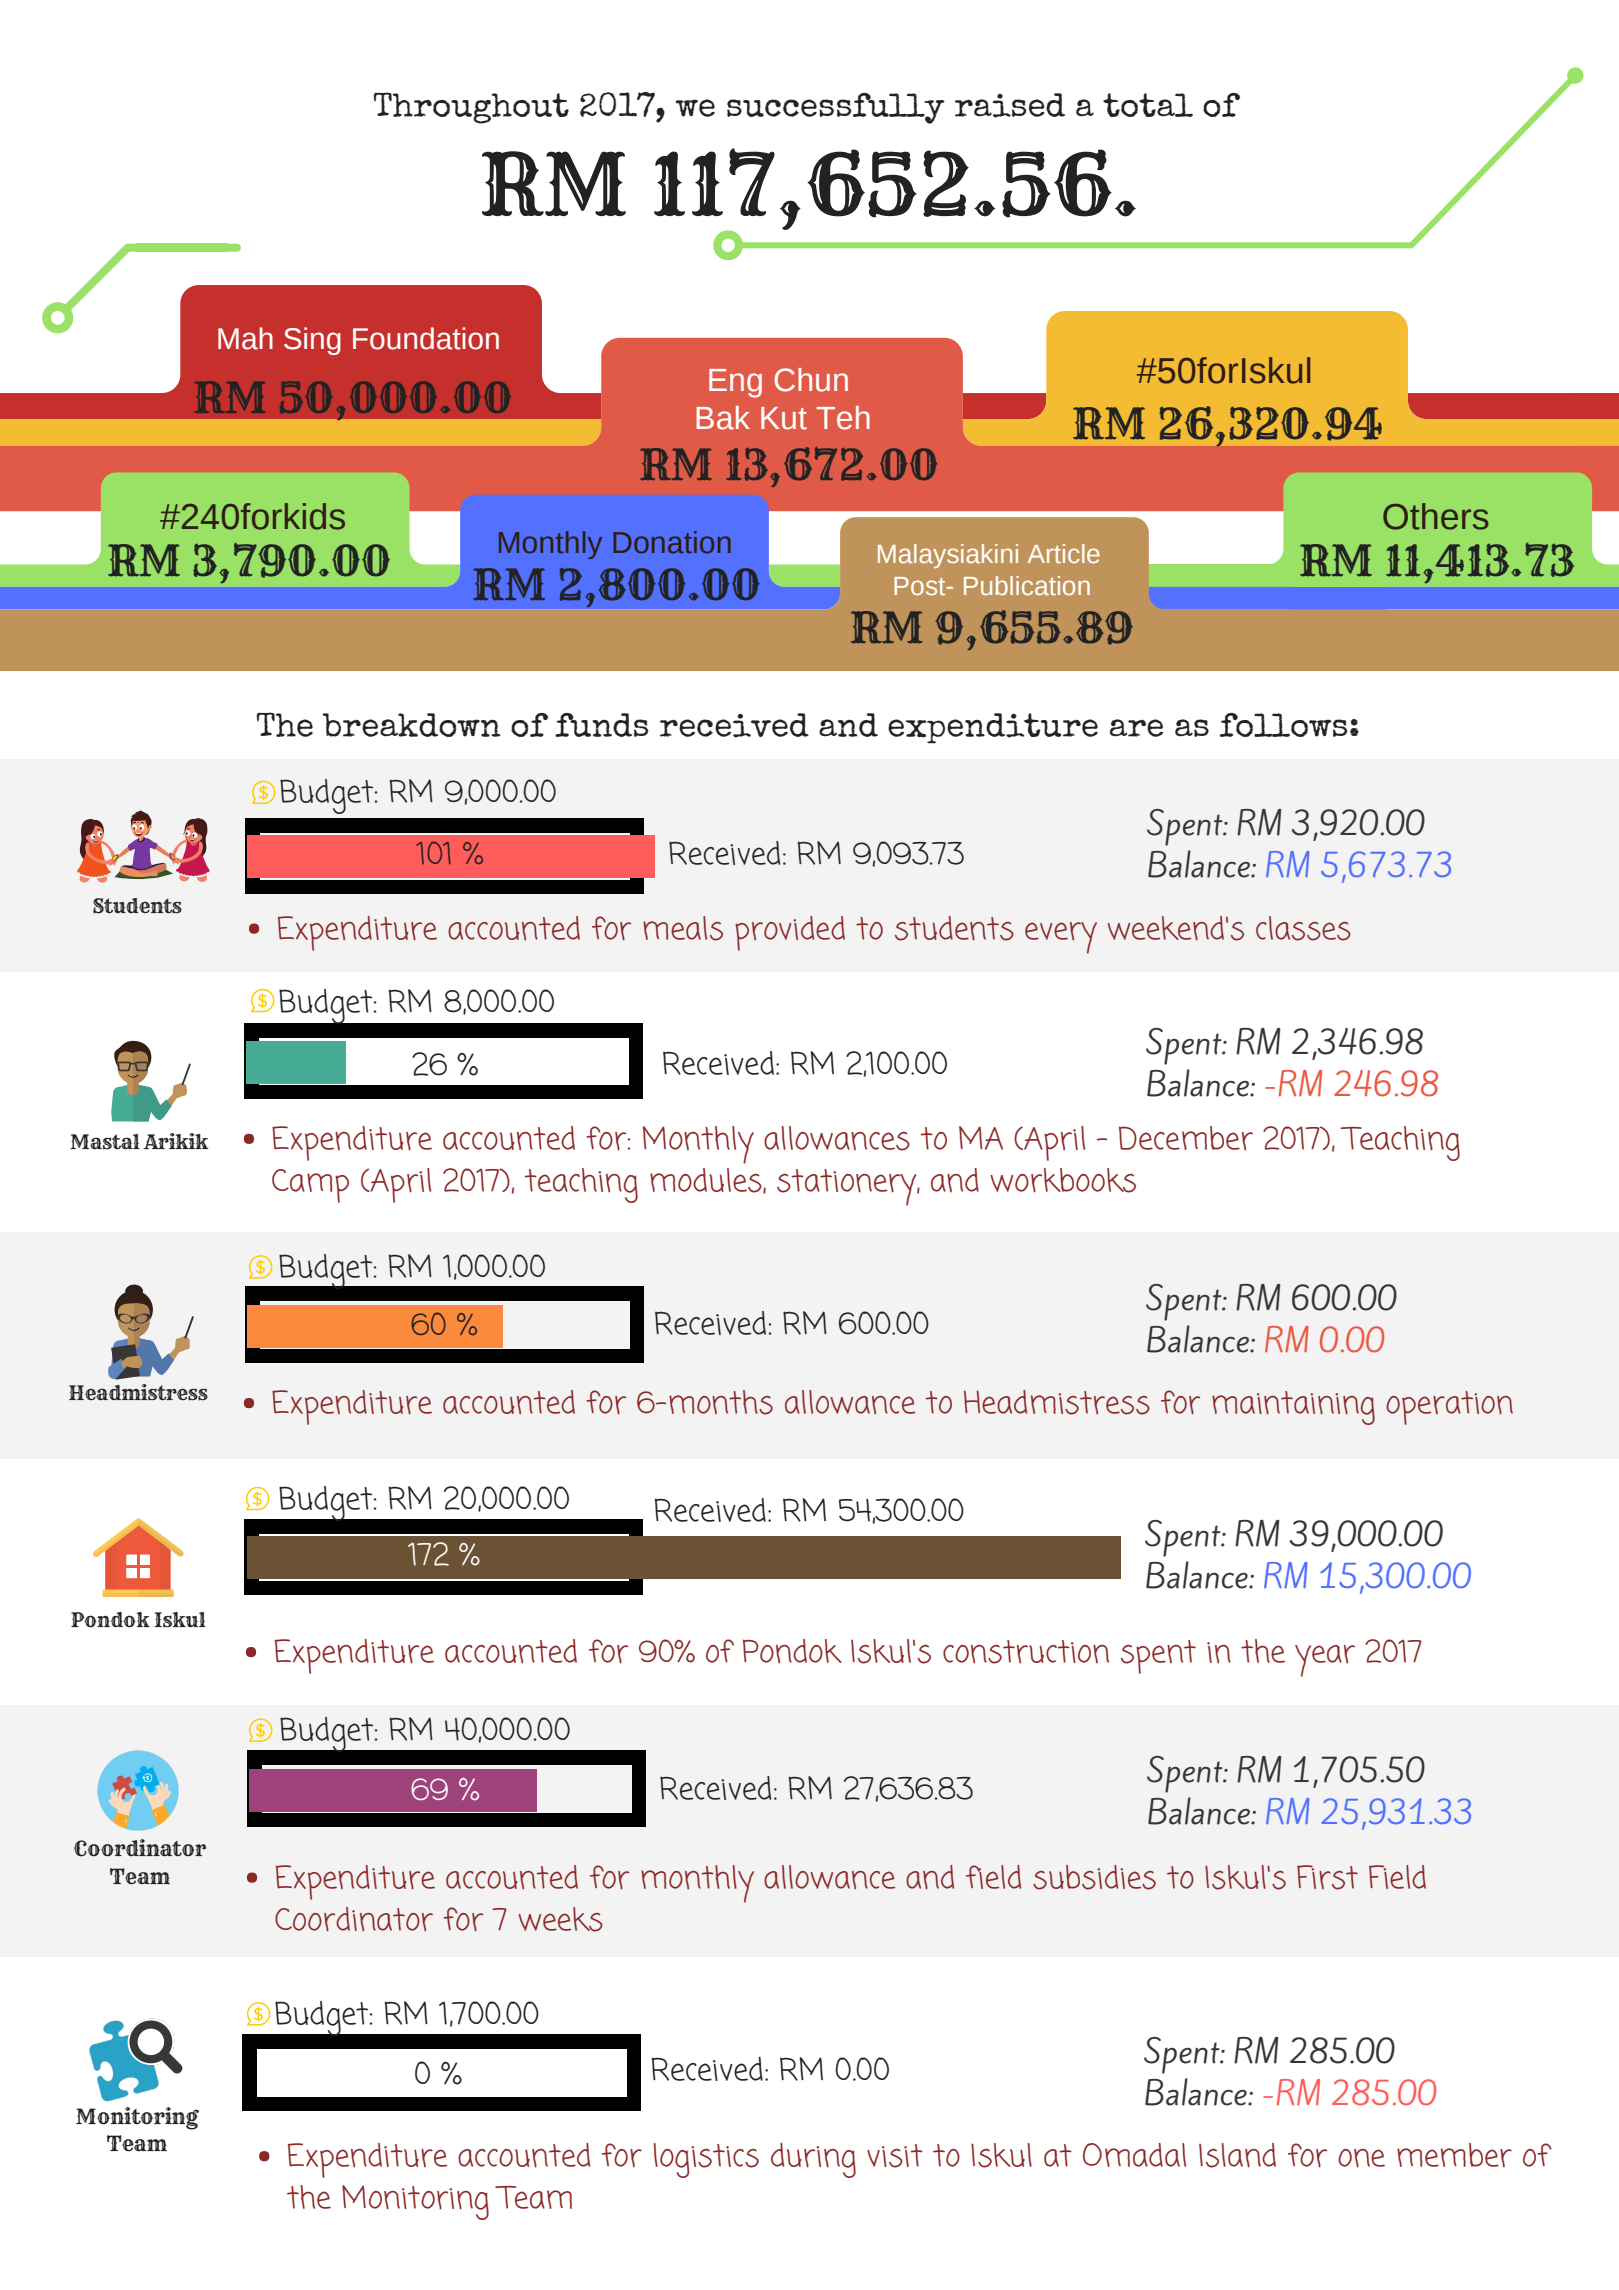 This page has width=1619, height=2290. What do you see at coordinates (561, 1919) in the page?
I see `weeks` at bounding box center [561, 1919].
